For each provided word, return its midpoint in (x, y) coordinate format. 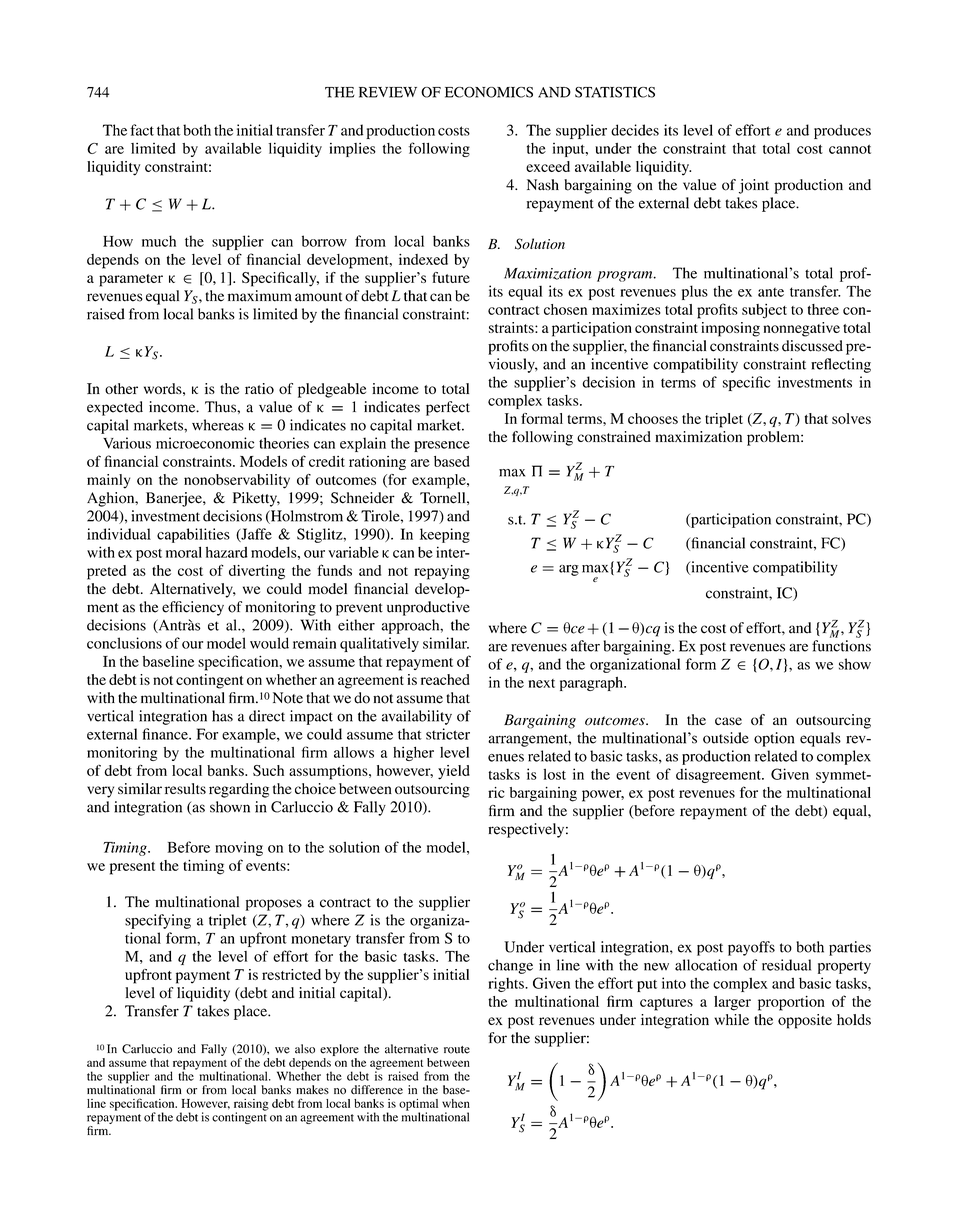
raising (251, 1106)
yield (454, 772)
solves (851, 418)
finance (166, 734)
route (457, 1050)
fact (142, 130)
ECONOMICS (489, 92)
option (774, 739)
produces (842, 131)
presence (442, 446)
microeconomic (205, 443)
